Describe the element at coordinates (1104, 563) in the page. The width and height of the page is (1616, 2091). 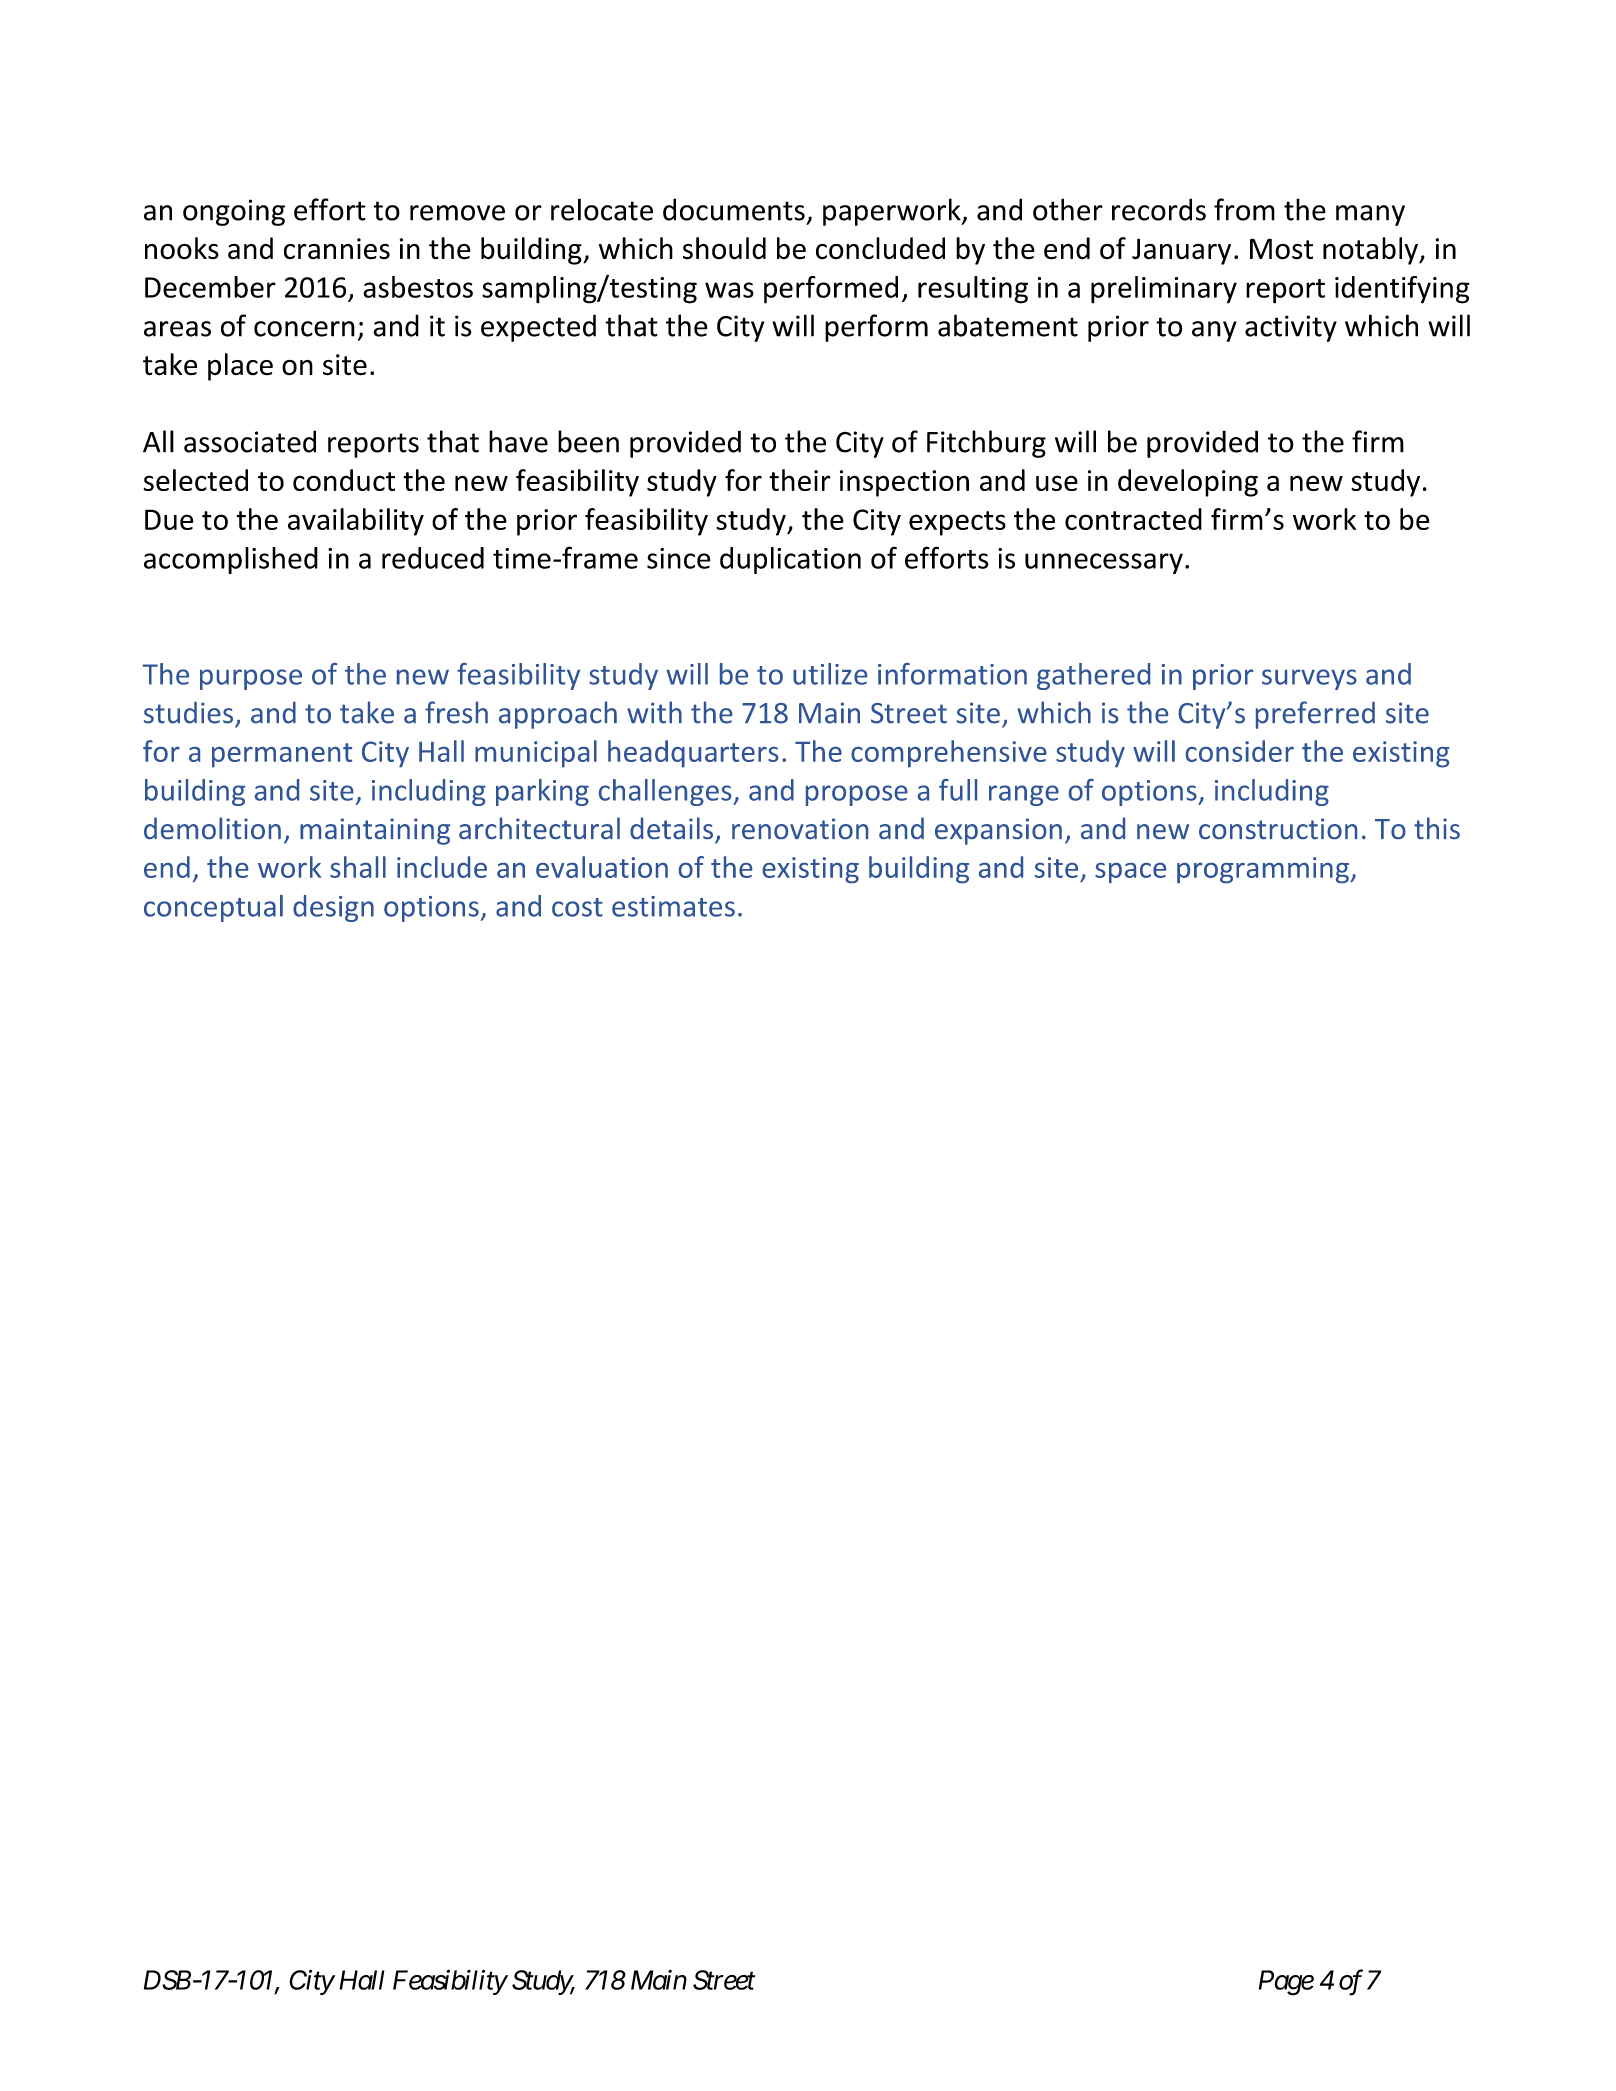
I see `unnecessary` at that location.
